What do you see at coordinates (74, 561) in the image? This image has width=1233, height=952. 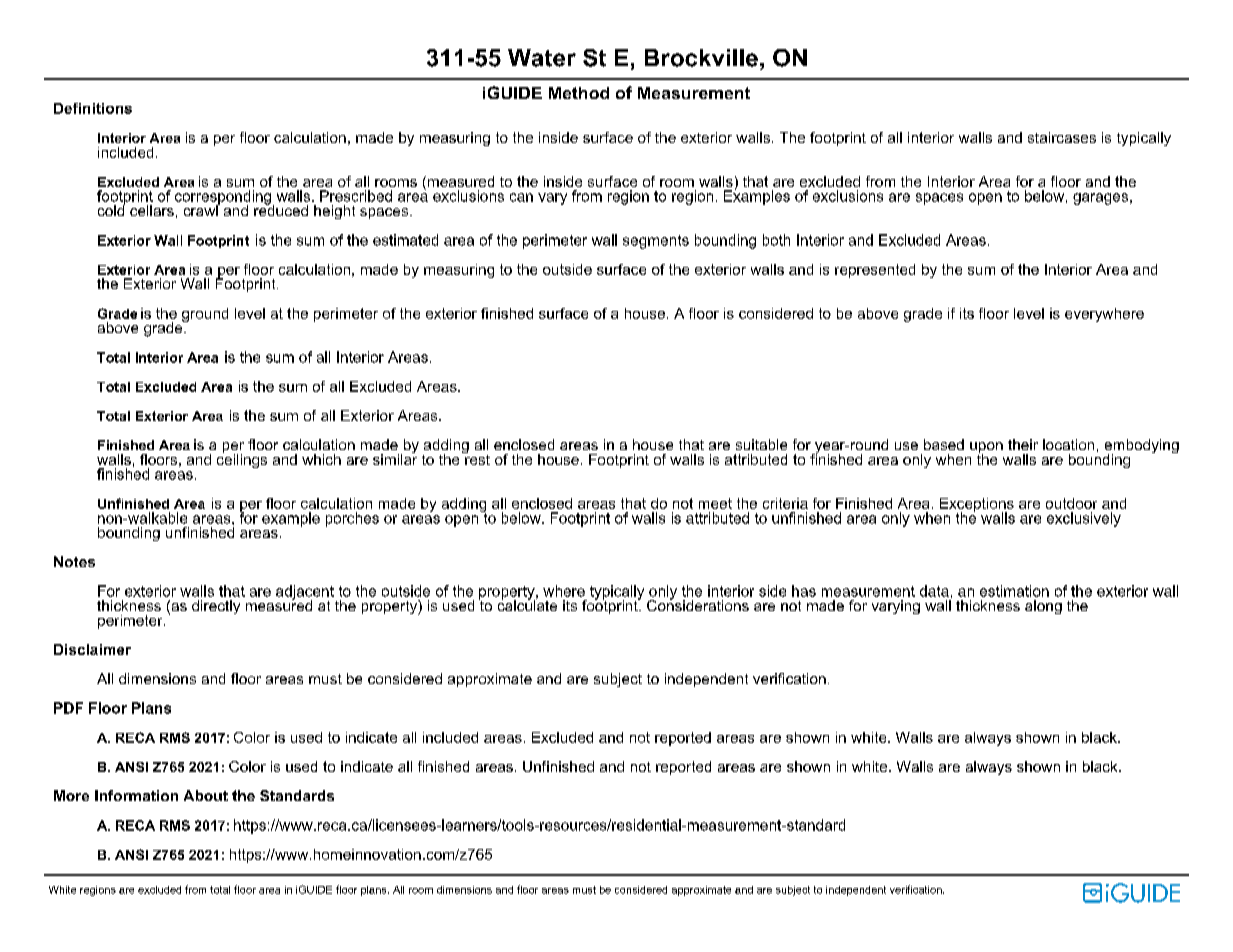 I see `Notes` at bounding box center [74, 561].
